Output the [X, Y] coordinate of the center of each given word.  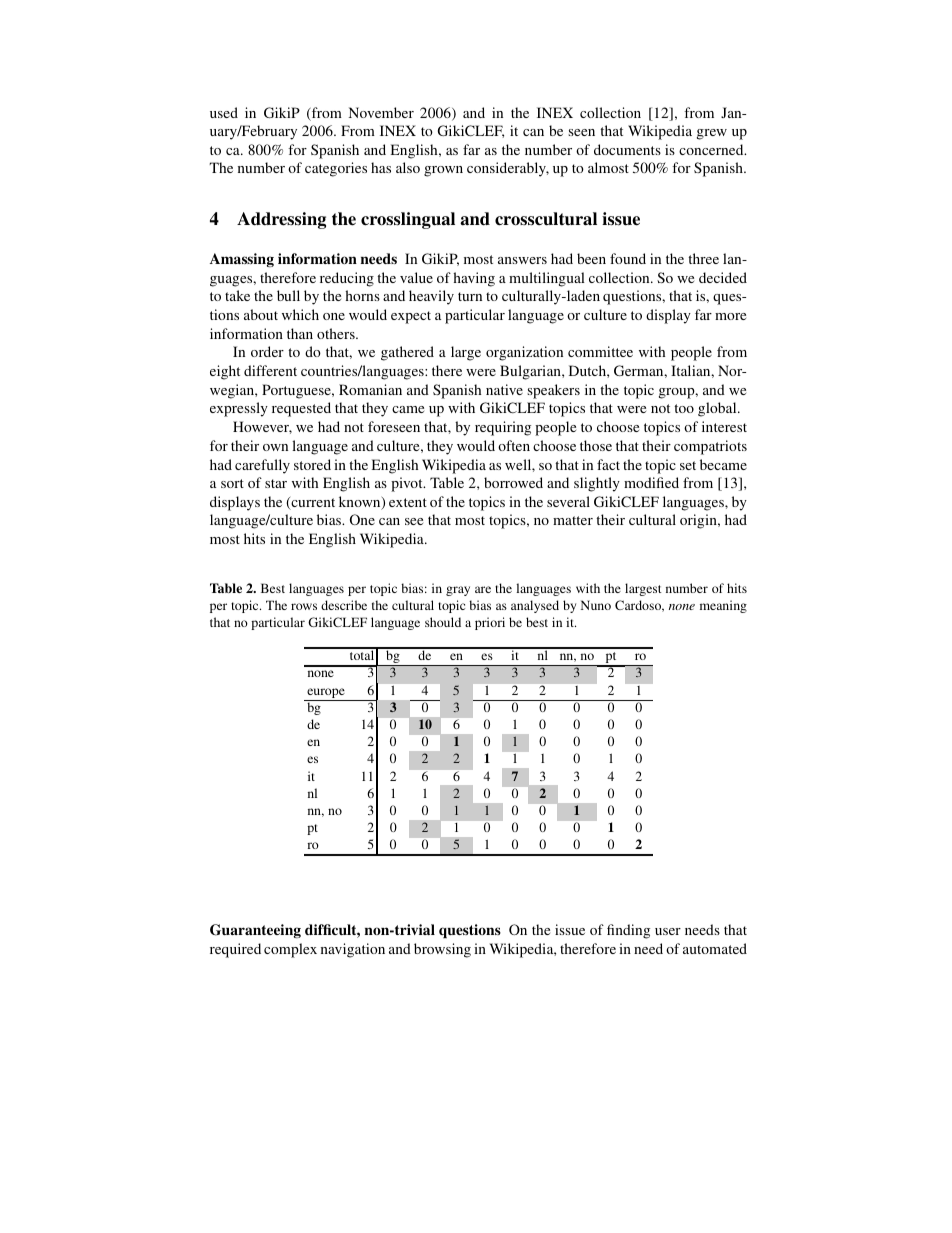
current [312, 503]
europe [326, 694]
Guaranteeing [255, 931]
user [668, 931]
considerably [508, 169]
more [730, 316]
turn [470, 296]
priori [490, 623]
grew [712, 134]
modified [651, 482]
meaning [723, 606]
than [300, 333]
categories [336, 169]
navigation [353, 950]
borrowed [513, 482]
